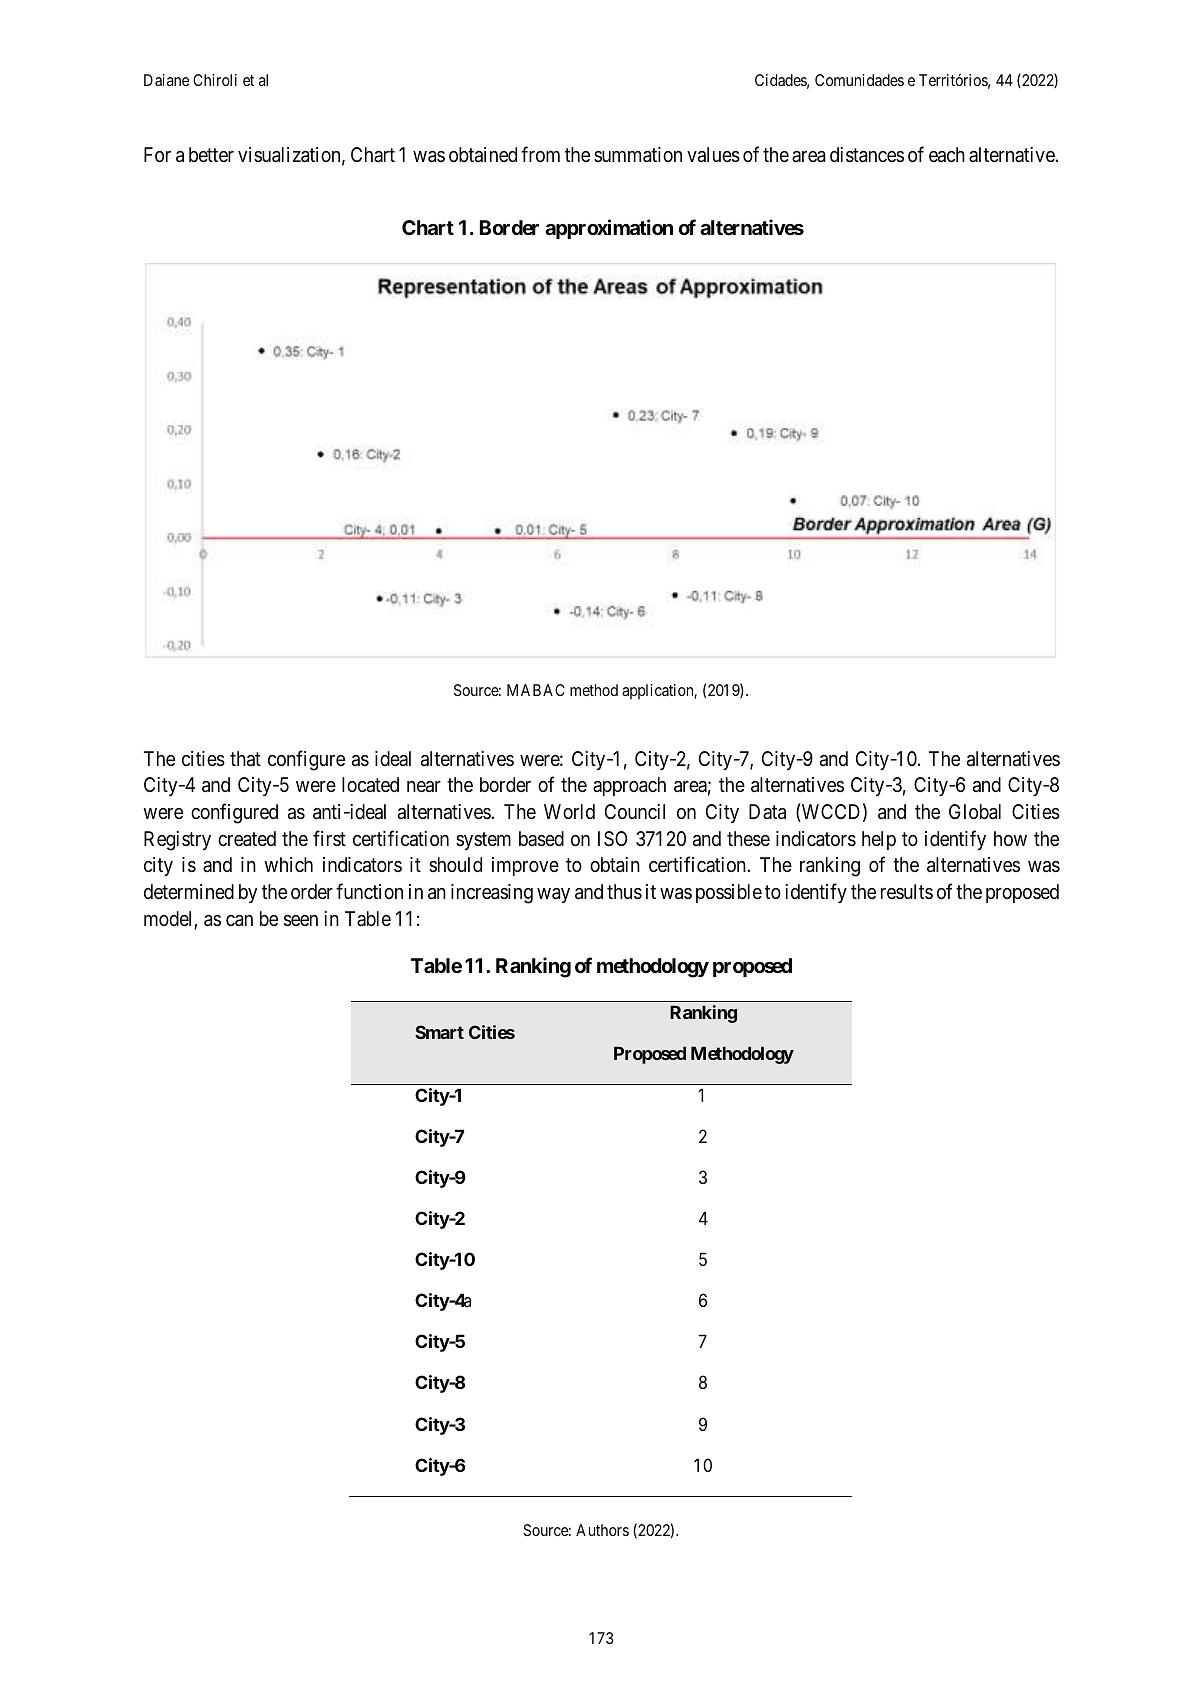 Image resolution: width=1202 pixels, height=1700 pixels. I want to click on approximation, so click(609, 229).
